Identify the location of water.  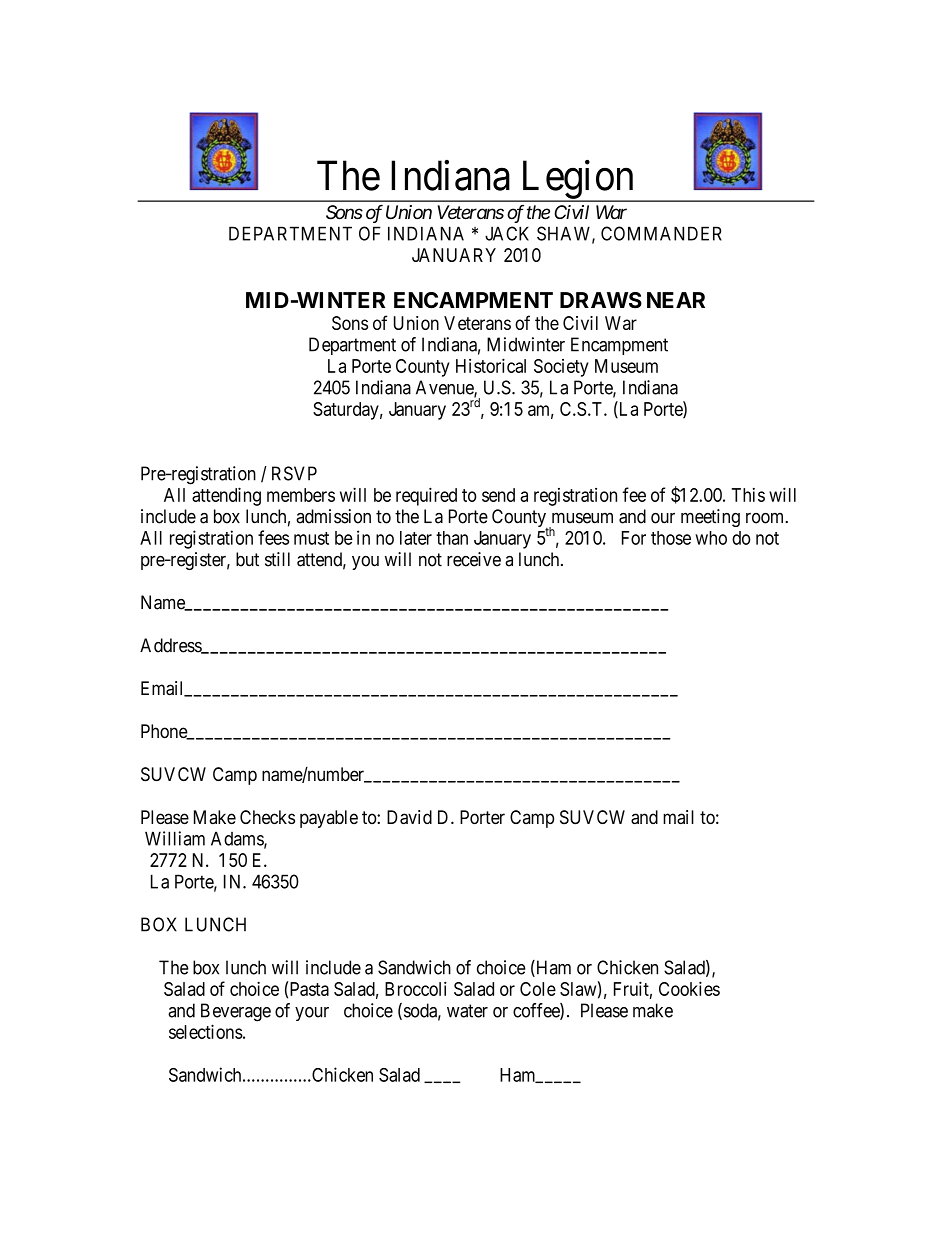
(467, 1011).
